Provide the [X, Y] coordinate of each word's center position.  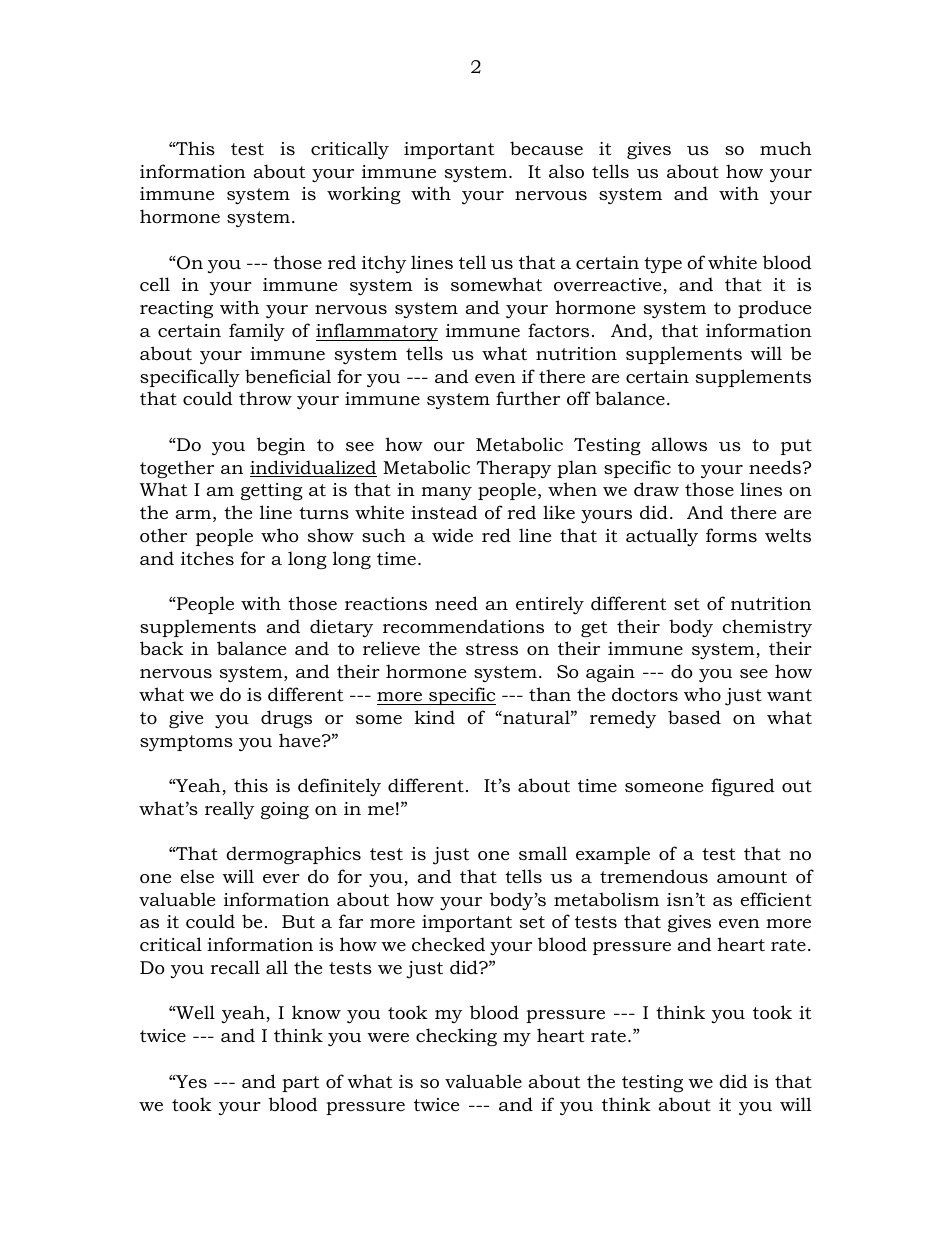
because [546, 148]
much [786, 148]
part [300, 1084]
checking [456, 1037]
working [364, 195]
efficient [776, 899]
